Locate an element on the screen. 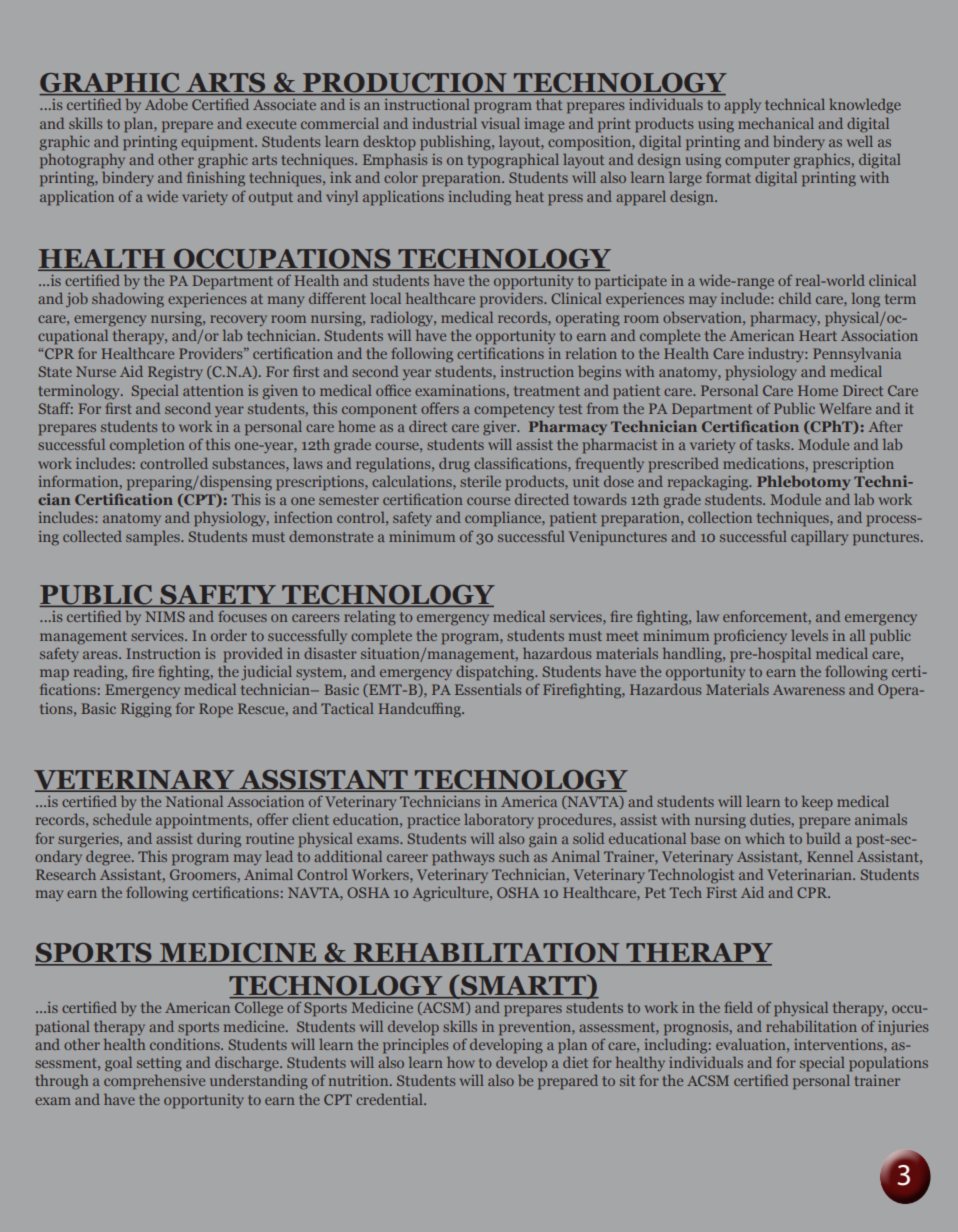 The height and width of the screenshot is (1232, 958). samples is located at coordinates (154, 538).
